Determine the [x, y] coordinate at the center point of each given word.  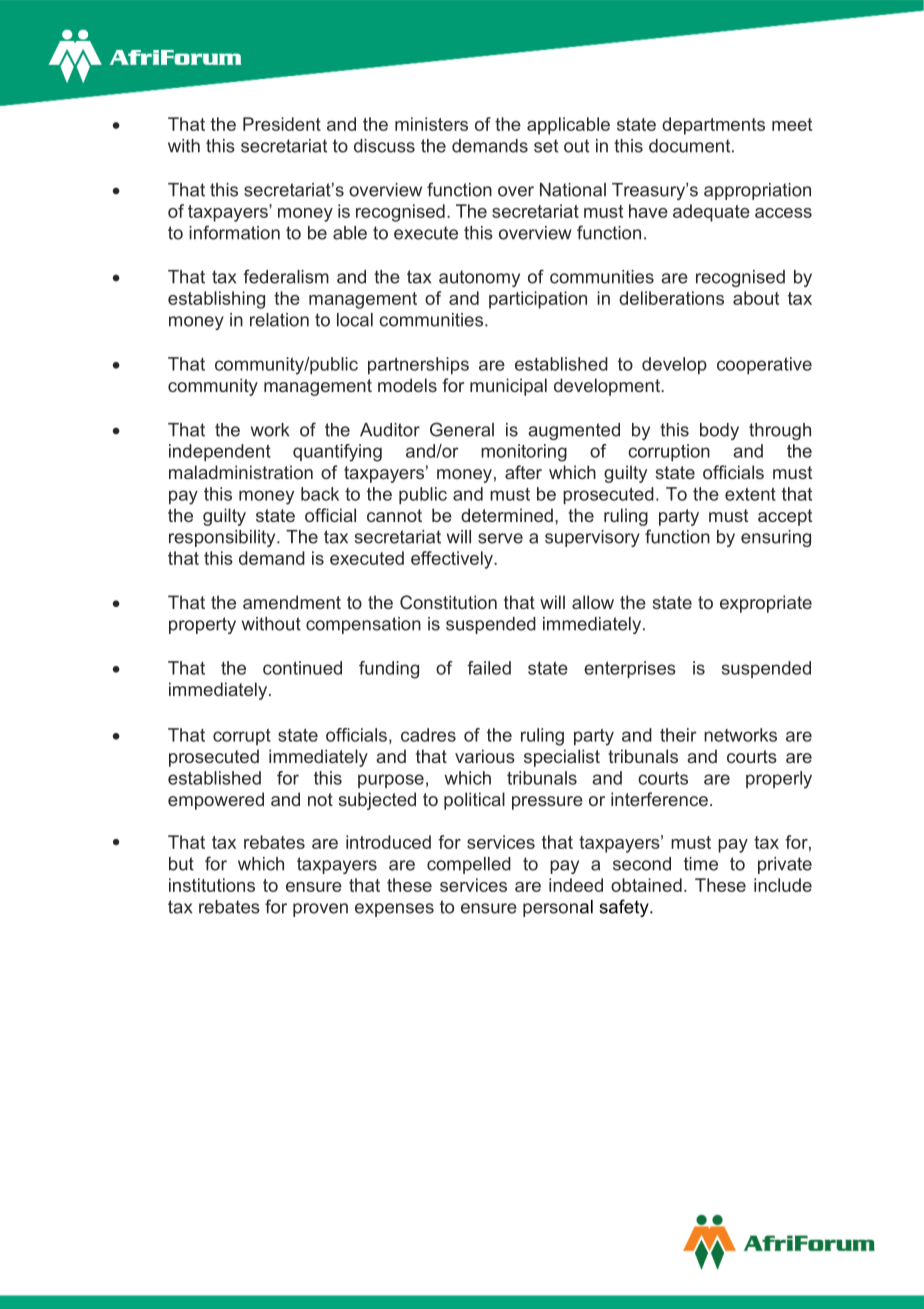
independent [220, 452]
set [546, 146]
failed [489, 668]
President [282, 124]
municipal [508, 387]
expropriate [766, 604]
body [719, 431]
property [202, 625]
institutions [212, 885]
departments [713, 126]
